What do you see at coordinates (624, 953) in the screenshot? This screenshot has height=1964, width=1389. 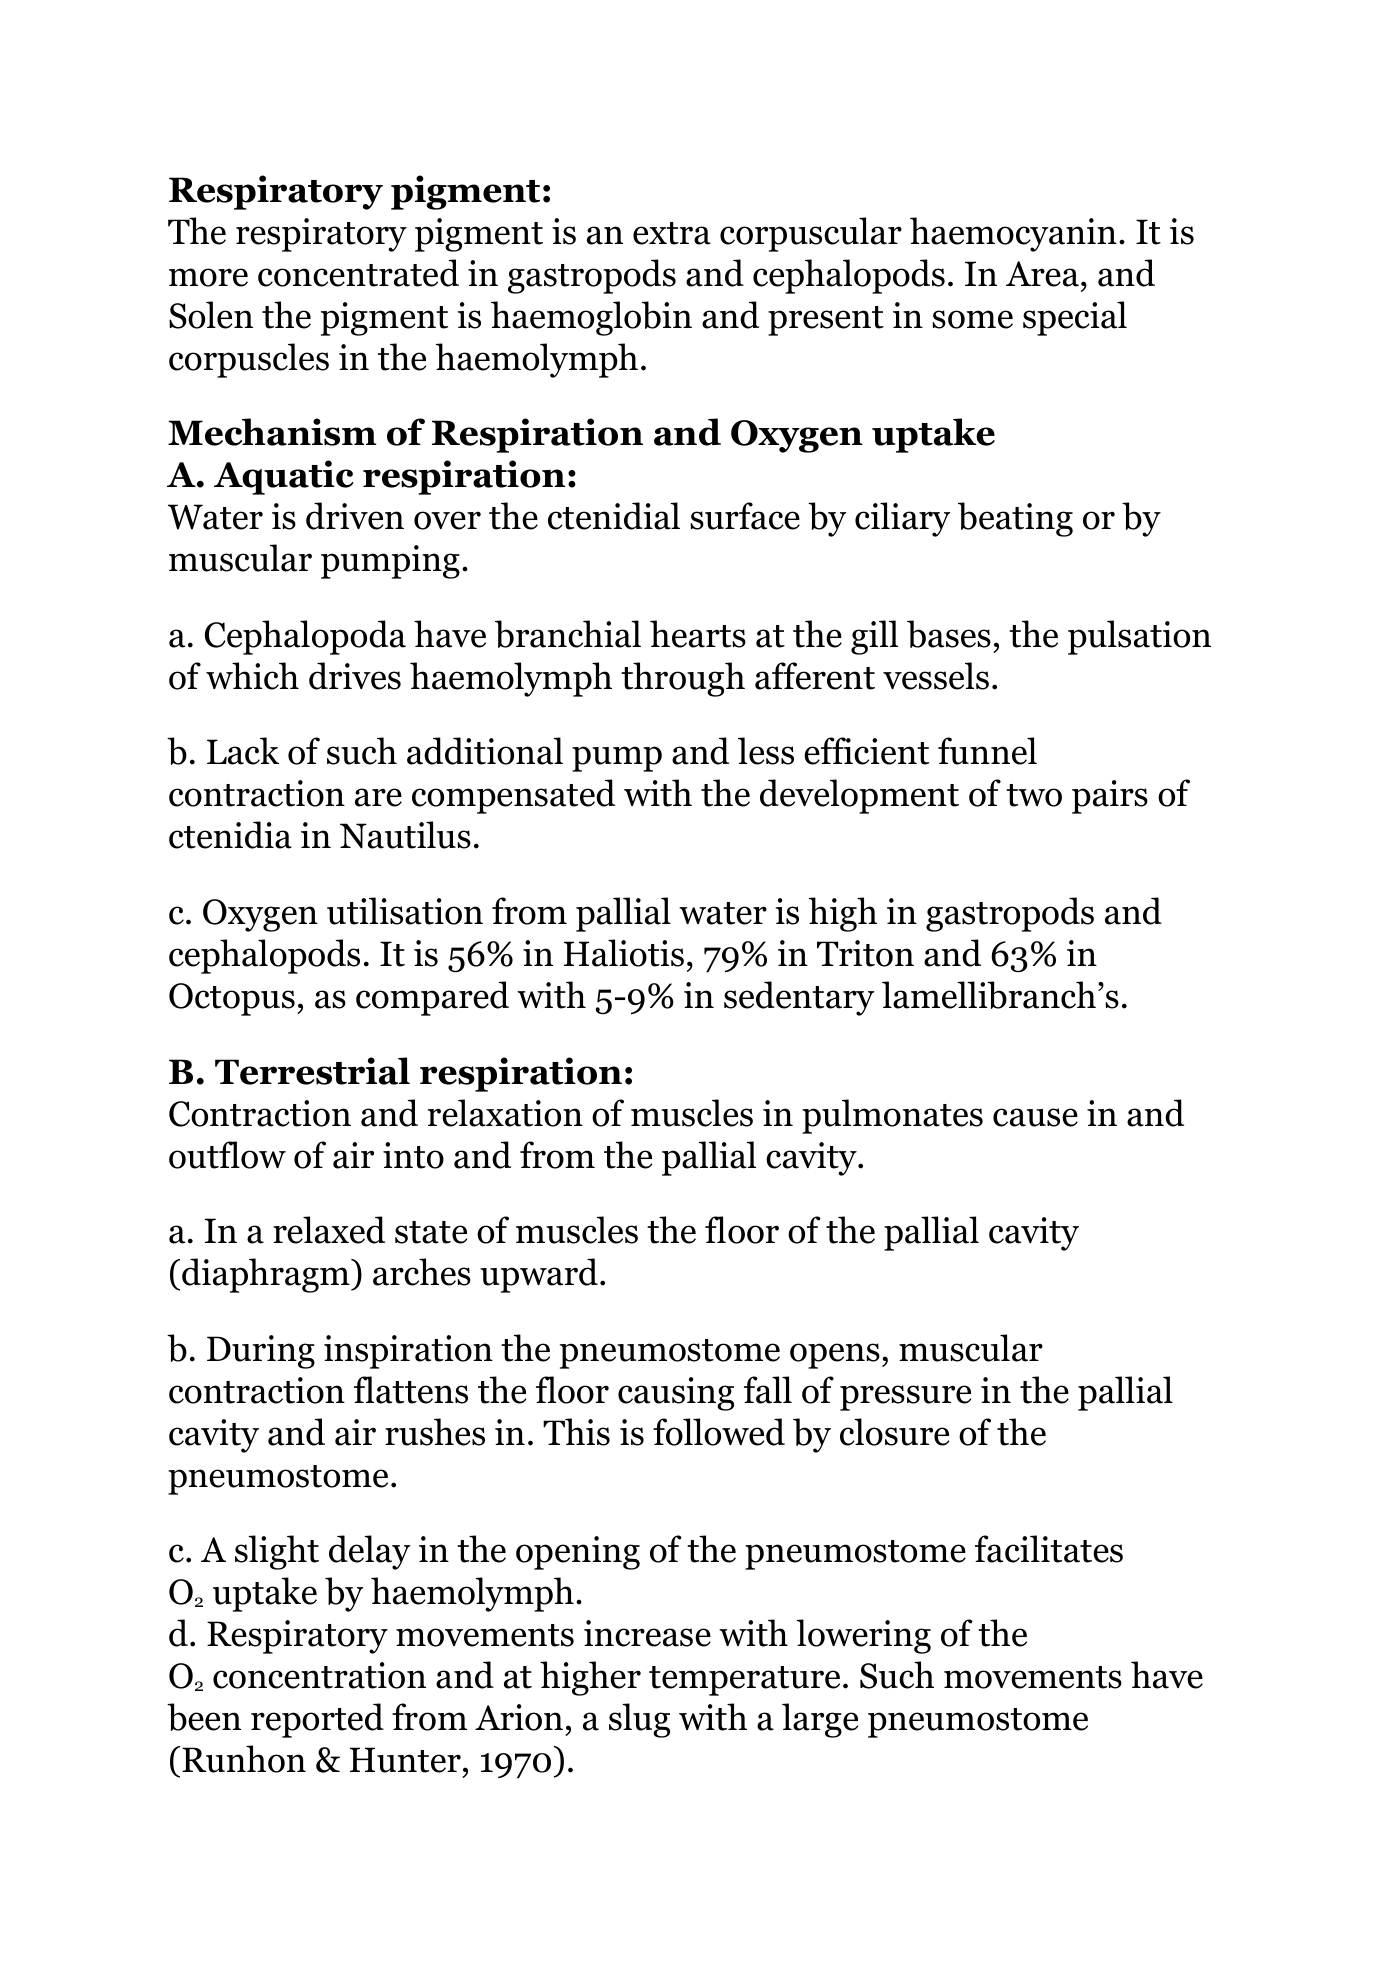 I see `Haliotis` at bounding box center [624, 953].
